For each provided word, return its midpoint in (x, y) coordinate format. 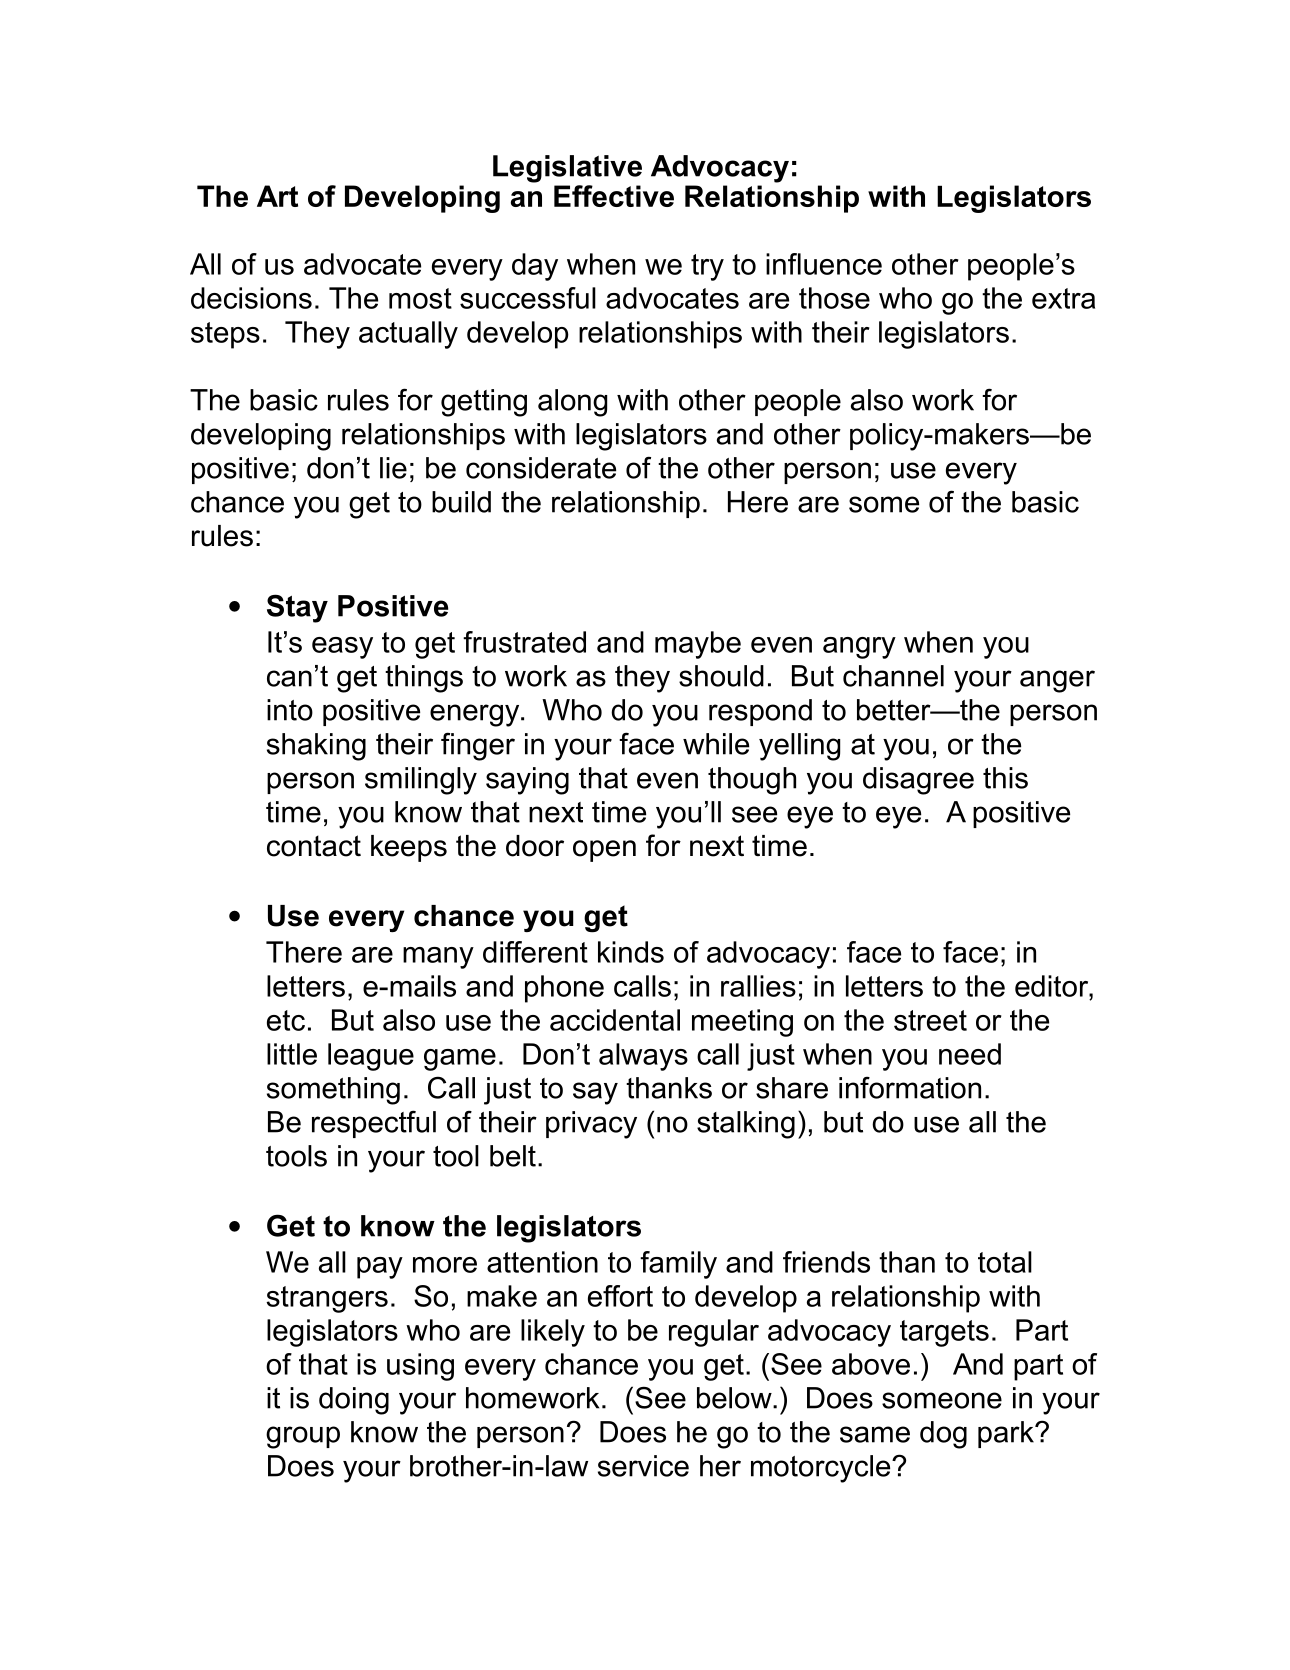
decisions (251, 298)
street (930, 1020)
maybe (698, 645)
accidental (615, 1020)
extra (1063, 298)
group (303, 1437)
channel (893, 676)
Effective (614, 196)
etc (286, 1020)
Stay (297, 608)
